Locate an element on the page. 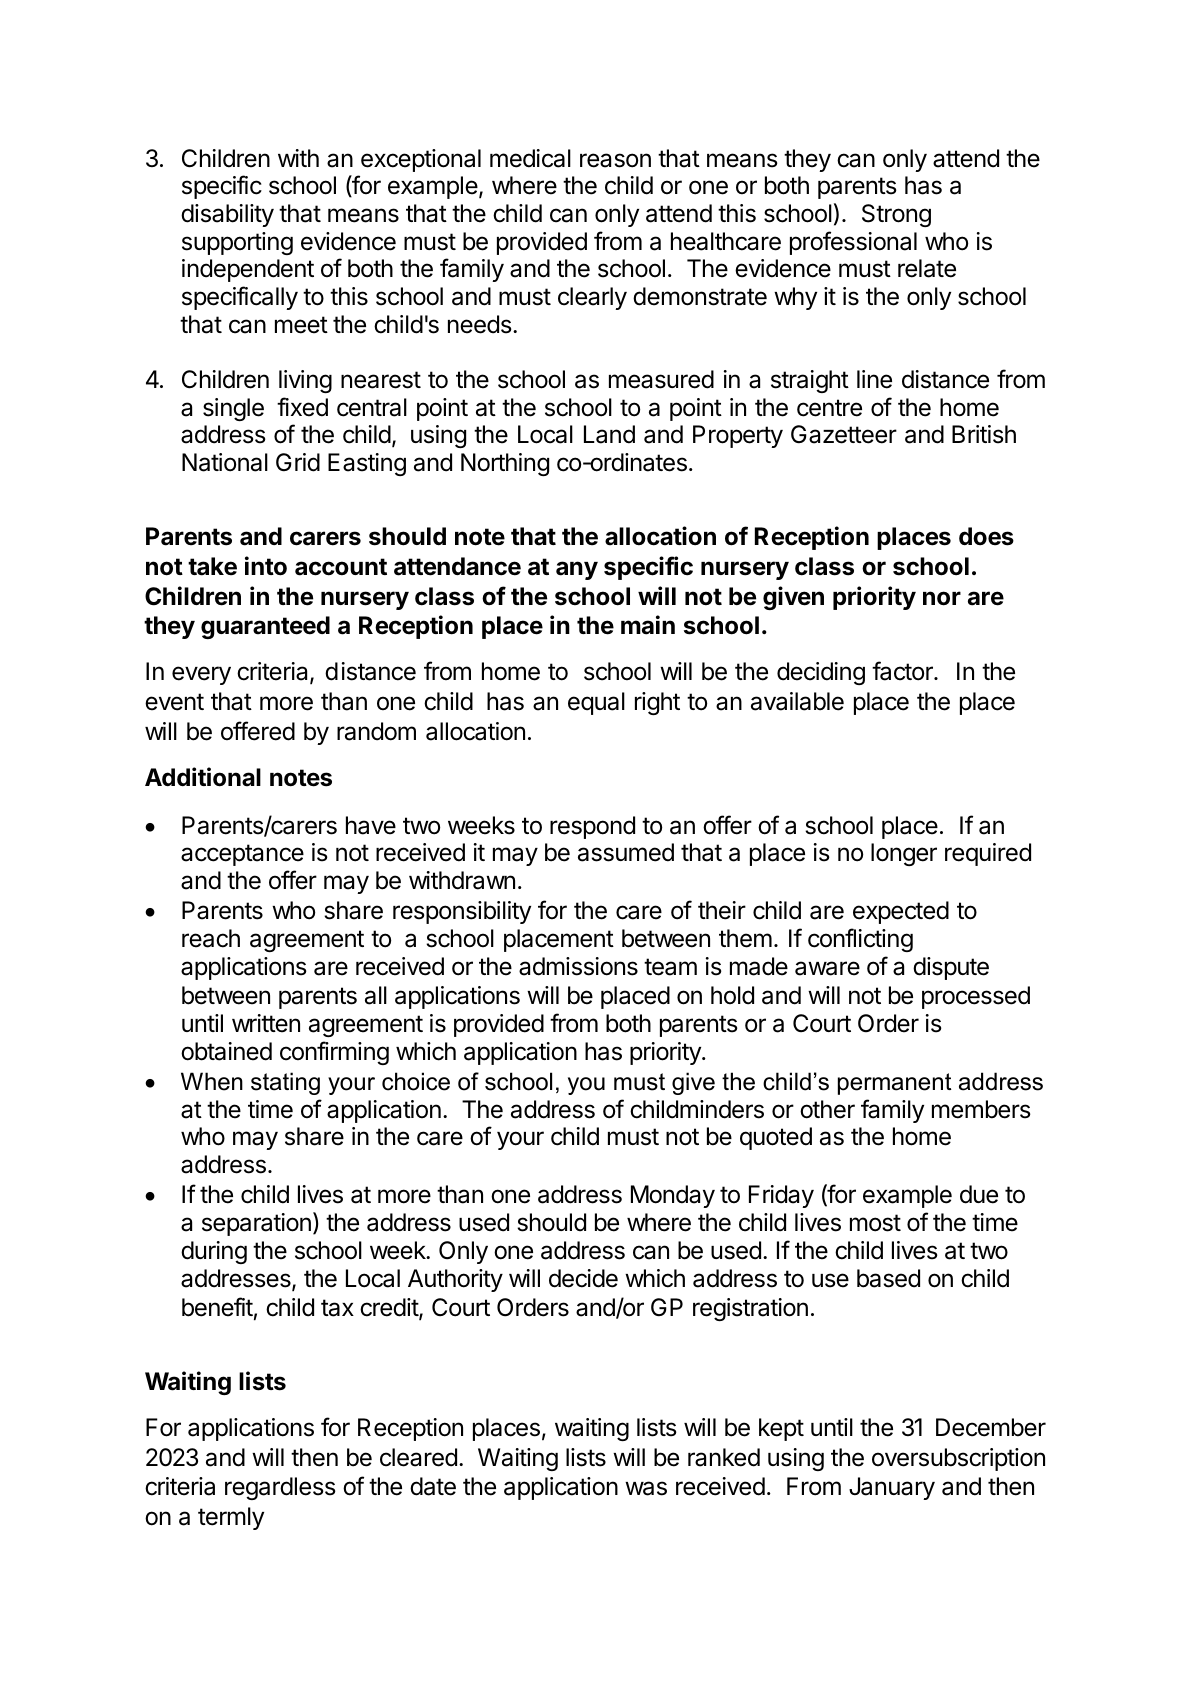 Image resolution: width=1195 pixels, height=1689 pixels. longer is located at coordinates (904, 854).
